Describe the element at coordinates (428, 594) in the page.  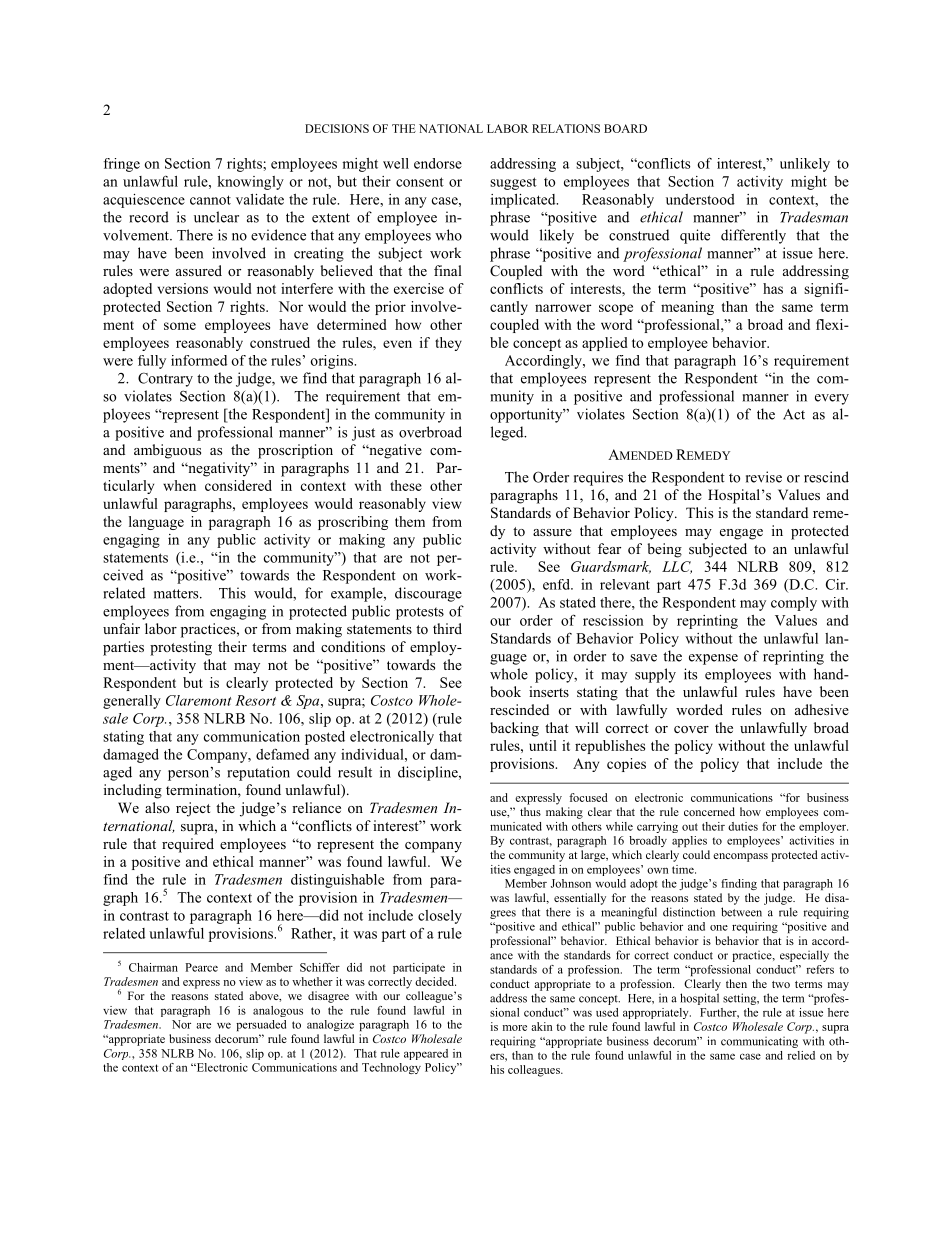
I see `discourage` at that location.
